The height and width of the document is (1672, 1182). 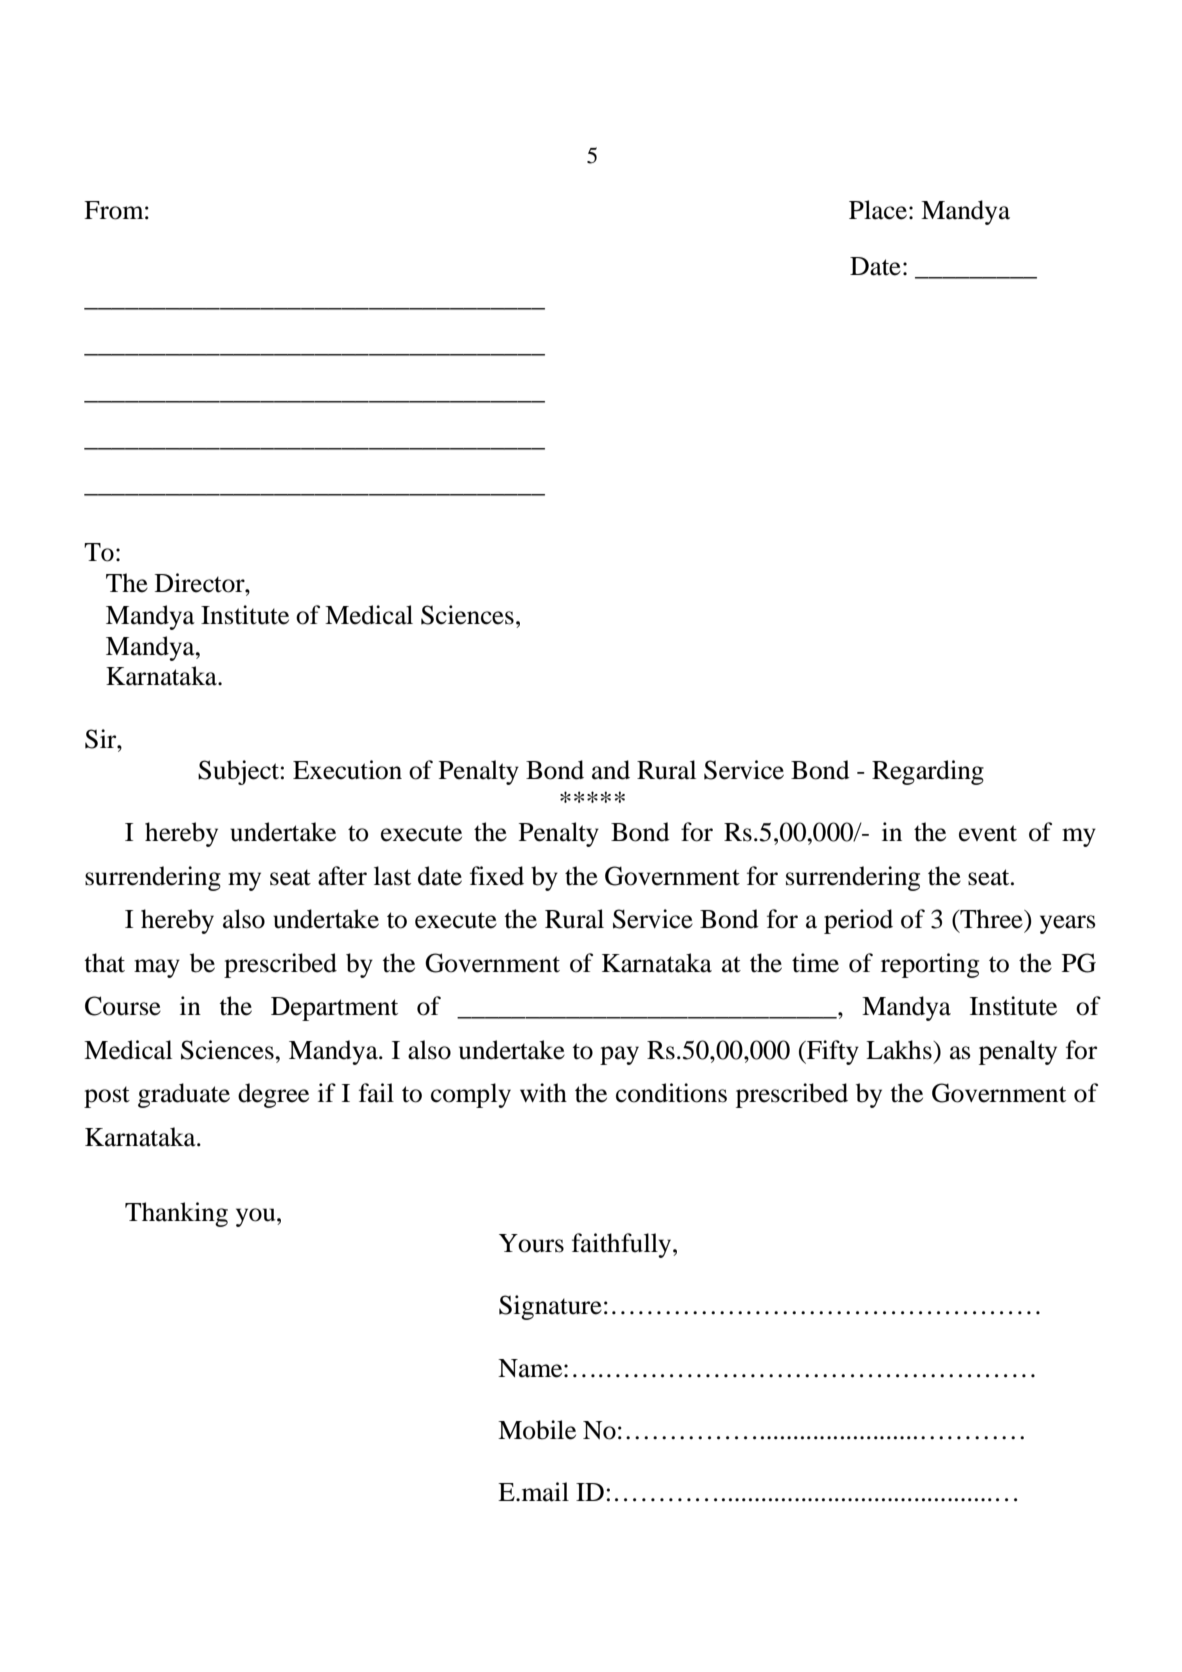 What do you see at coordinates (392, 876) in the document?
I see `last` at bounding box center [392, 876].
